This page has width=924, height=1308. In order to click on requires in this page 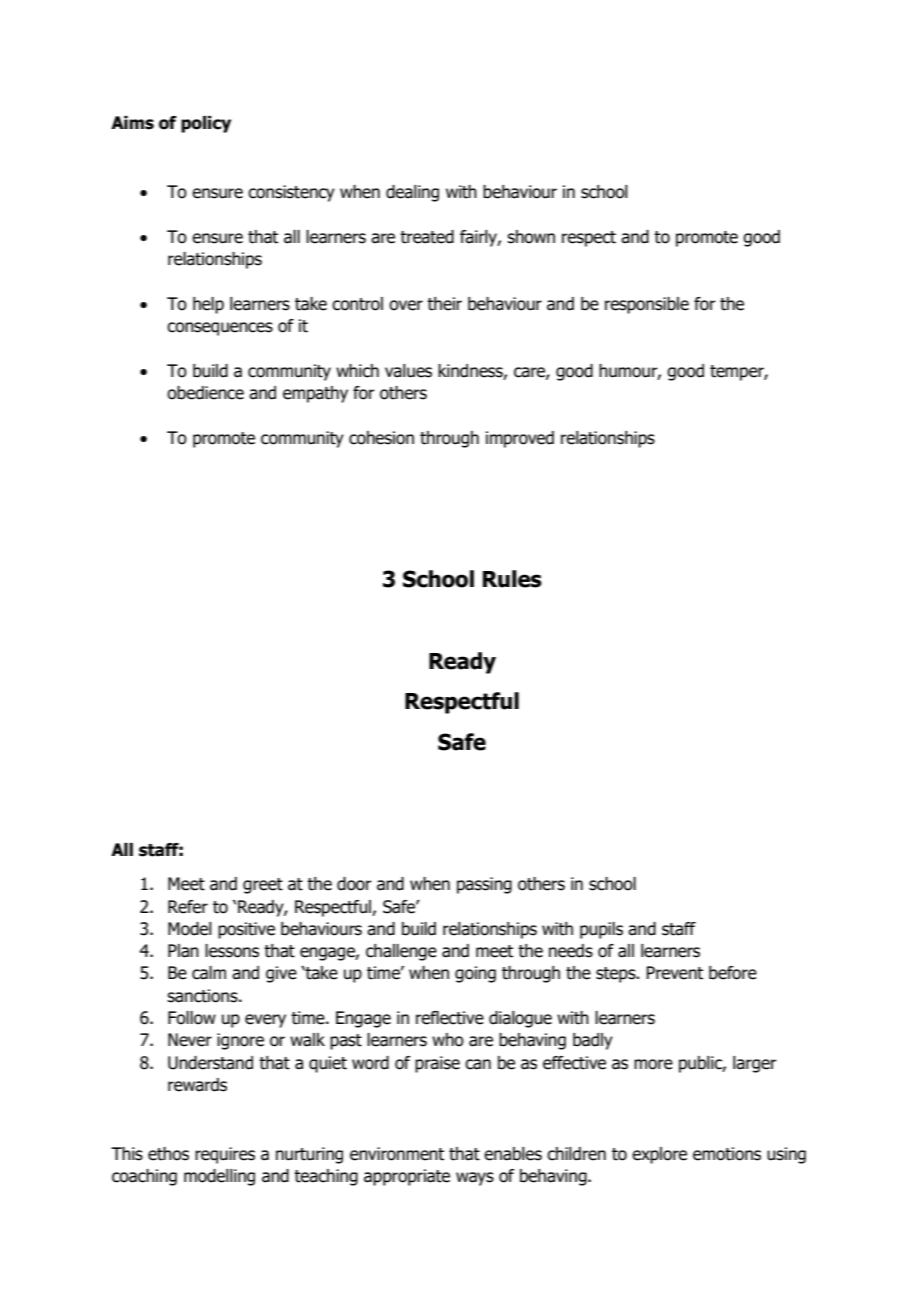, I will do `click(225, 1155)`.
